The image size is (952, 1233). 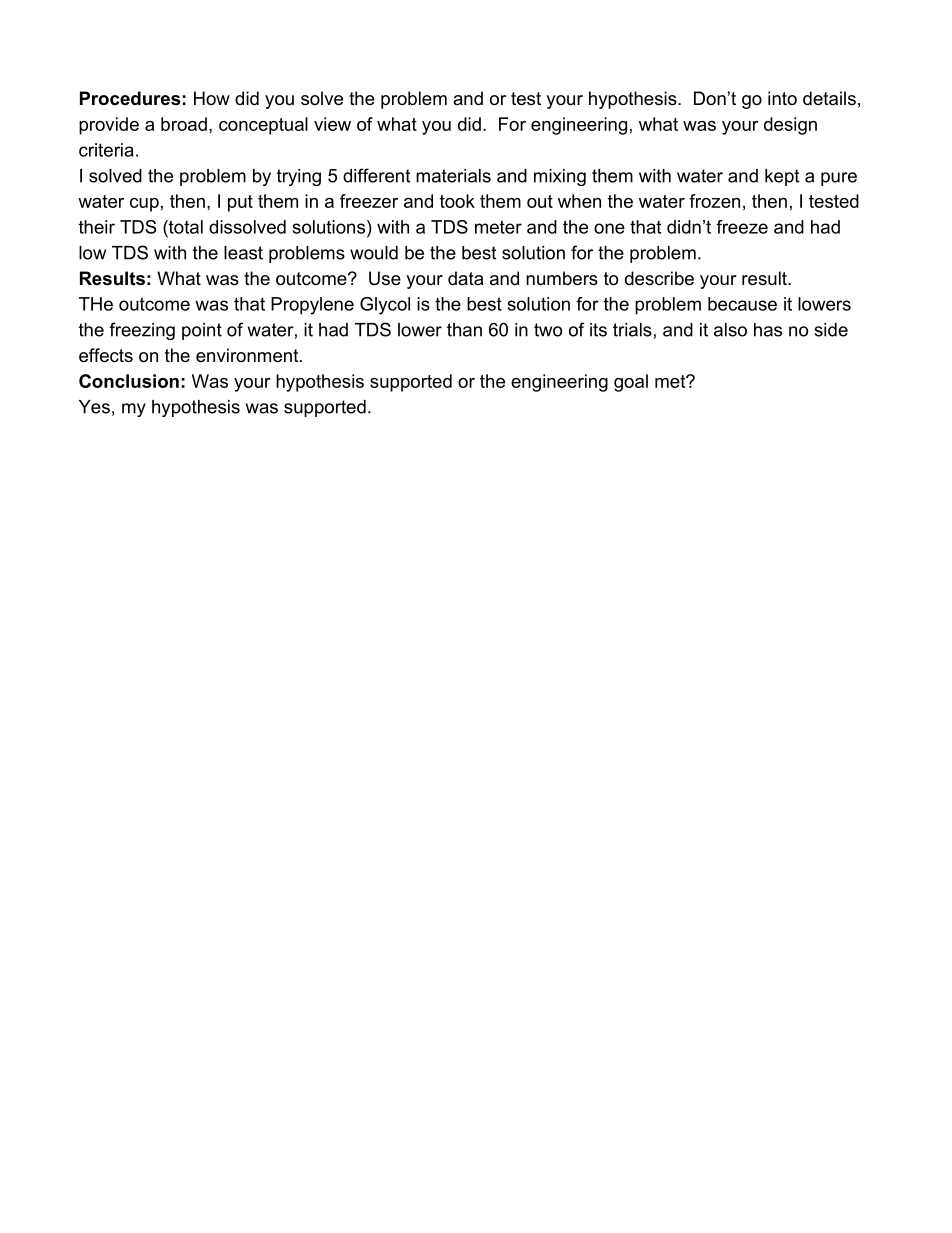 What do you see at coordinates (374, 253) in the screenshot?
I see `would` at bounding box center [374, 253].
